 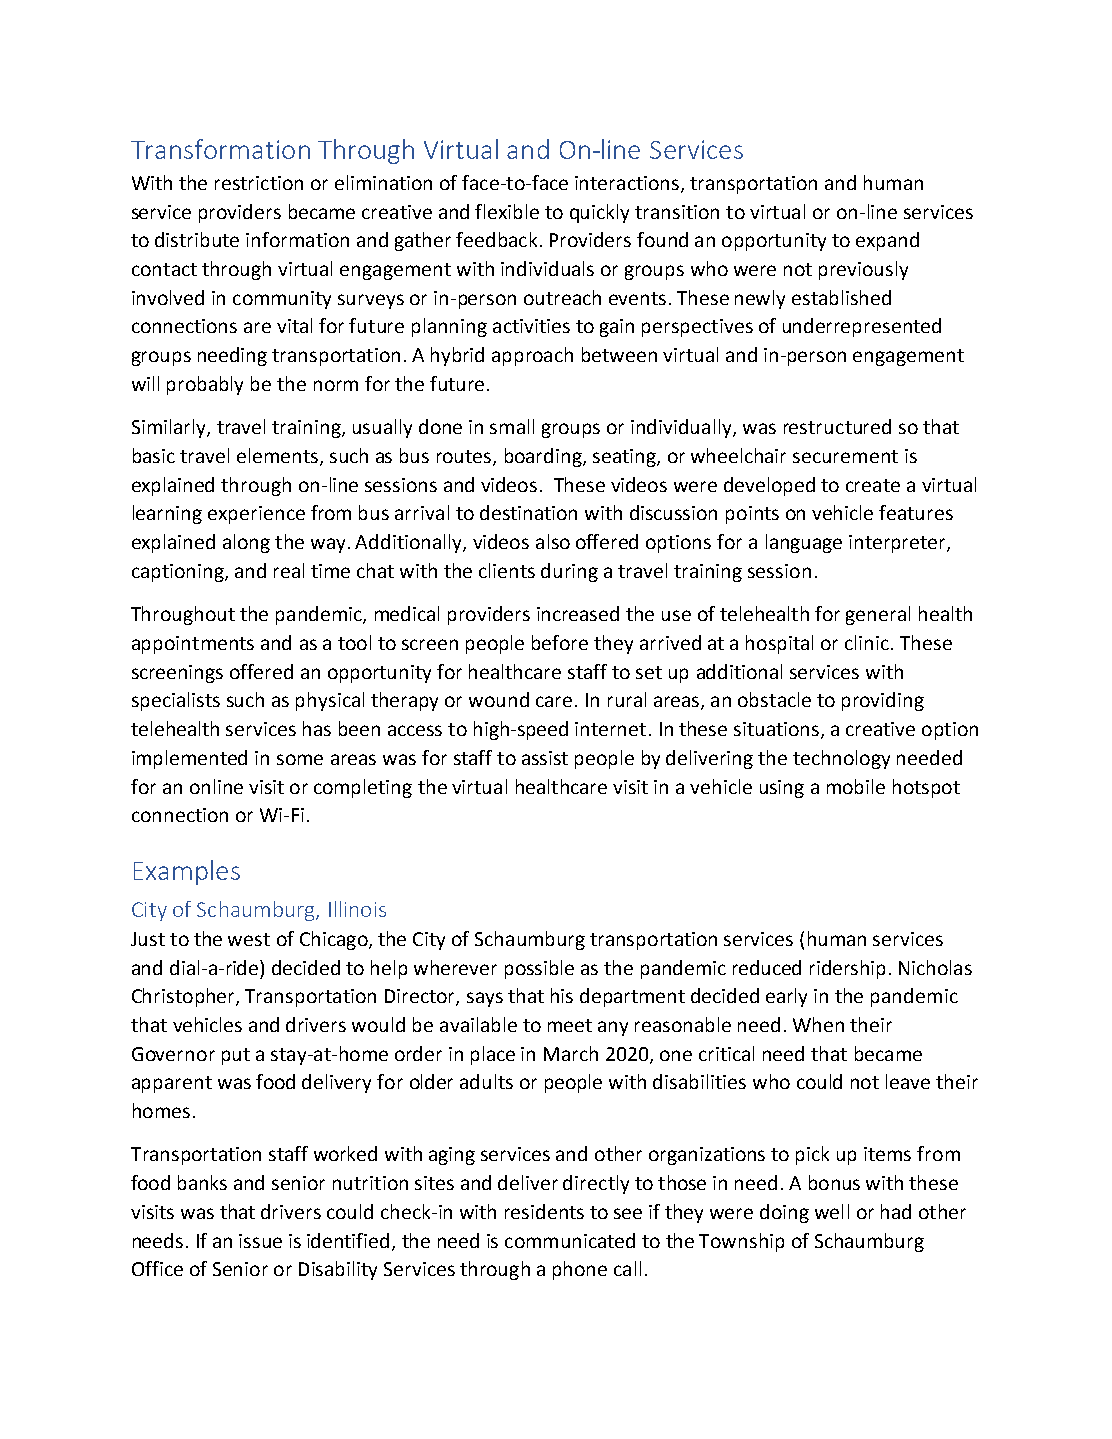 What do you see at coordinates (804, 543) in the document?
I see `language` at bounding box center [804, 543].
